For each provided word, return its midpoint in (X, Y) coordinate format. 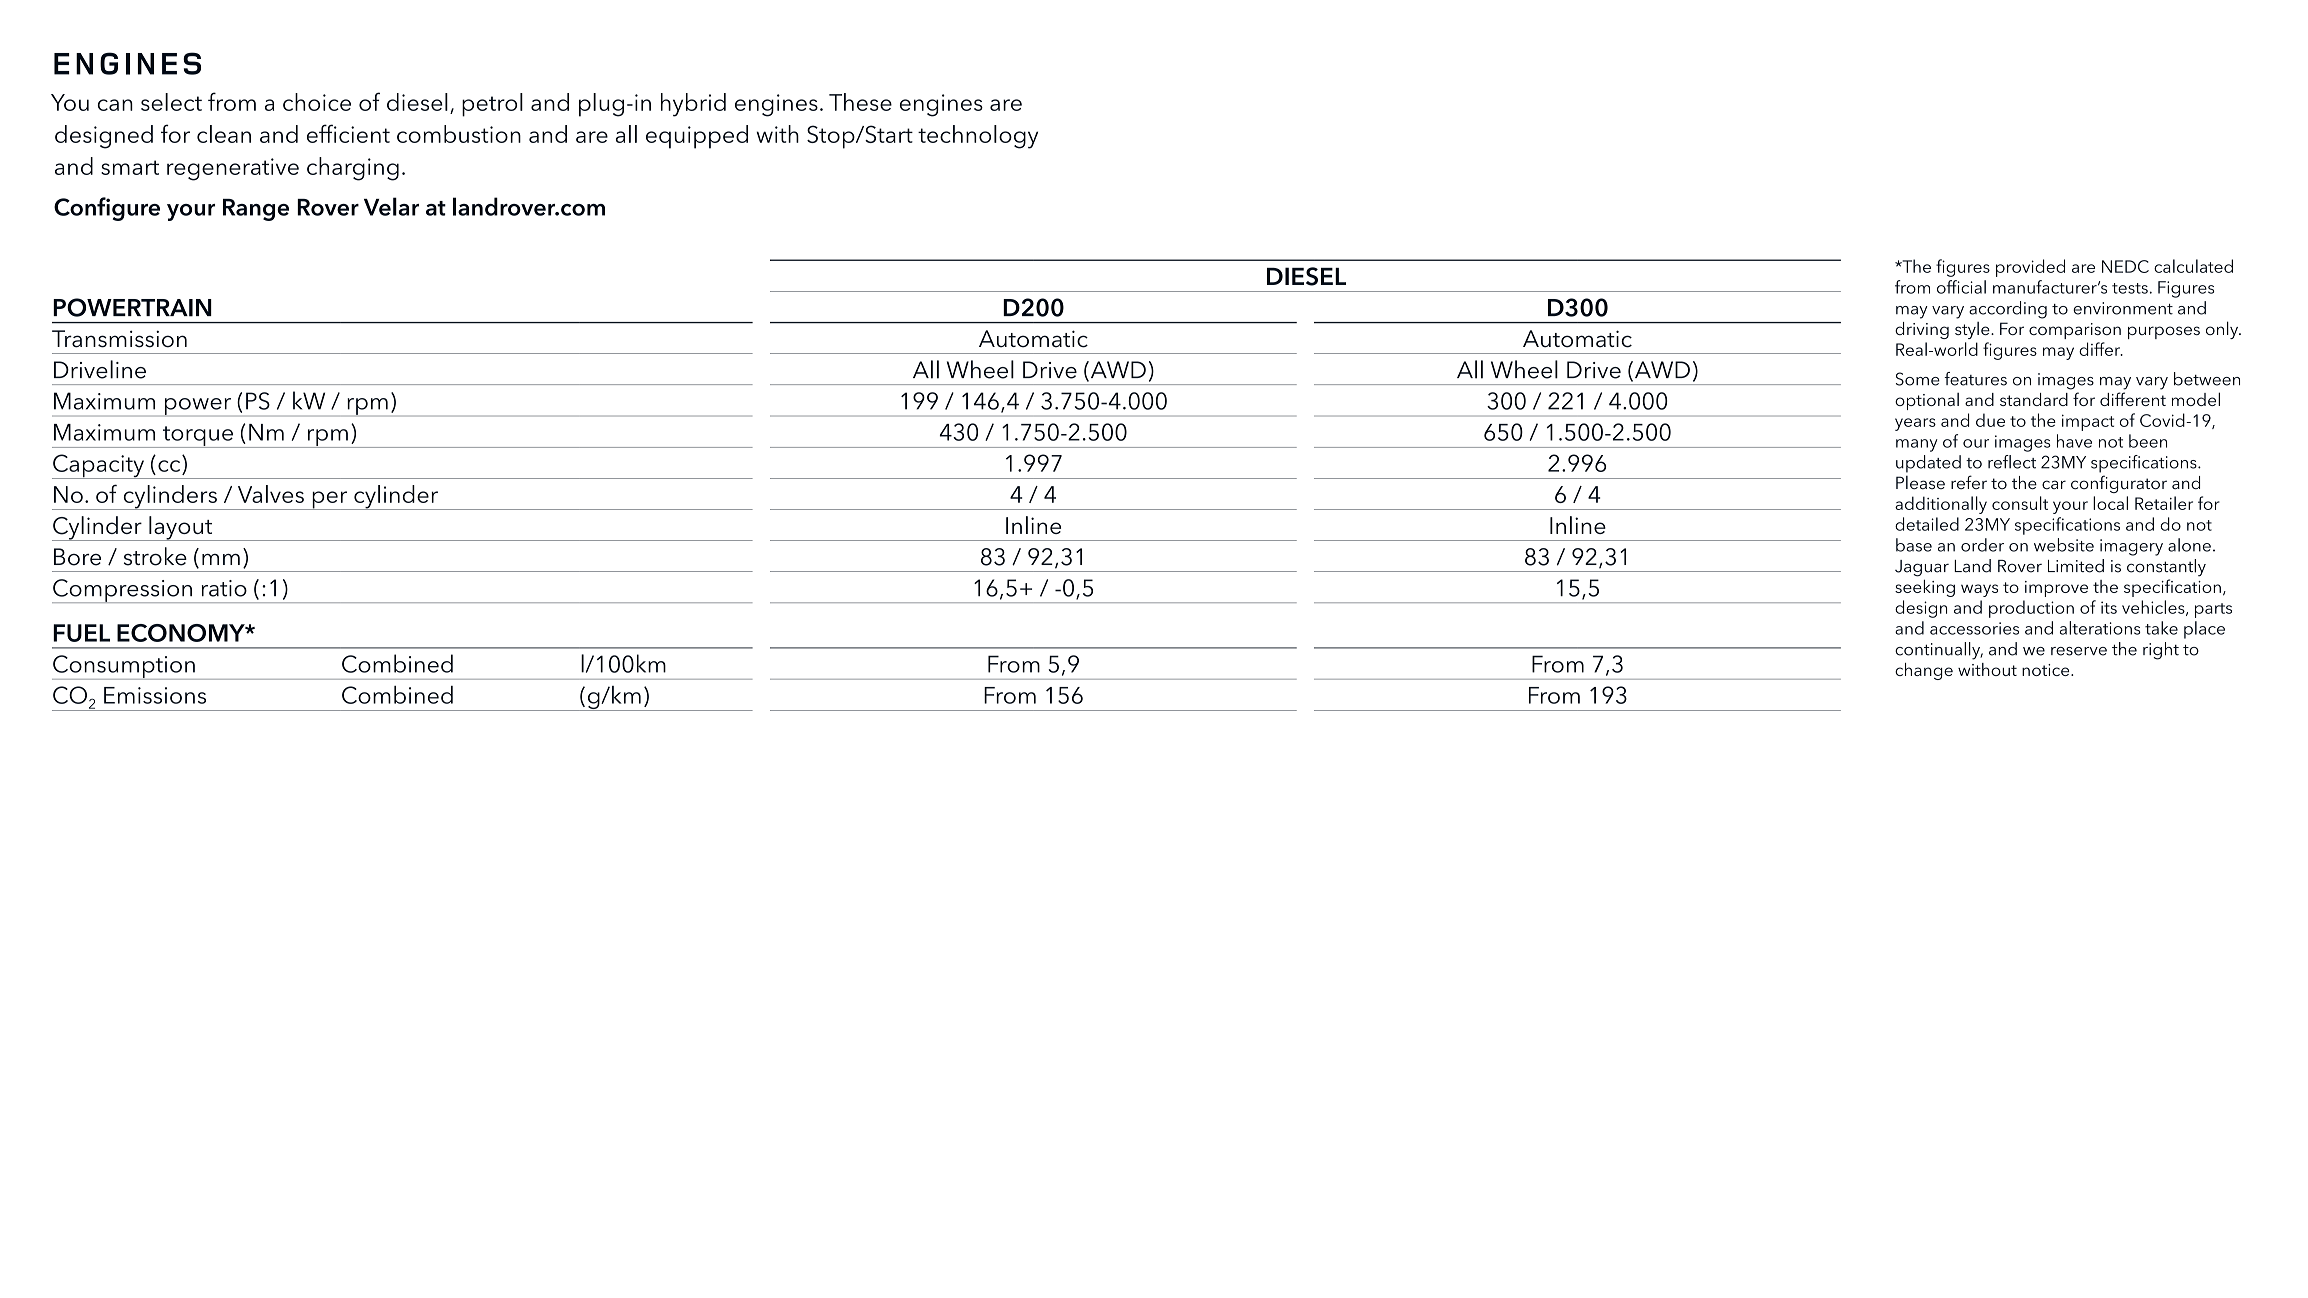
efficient (348, 133)
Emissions (155, 695)
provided (2030, 268)
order (1982, 545)
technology (978, 137)
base (1914, 545)
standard (2034, 399)
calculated (2193, 266)
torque (197, 437)
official (1961, 287)
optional (1927, 401)
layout (181, 528)
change (1924, 671)
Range (256, 210)
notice (2047, 670)
